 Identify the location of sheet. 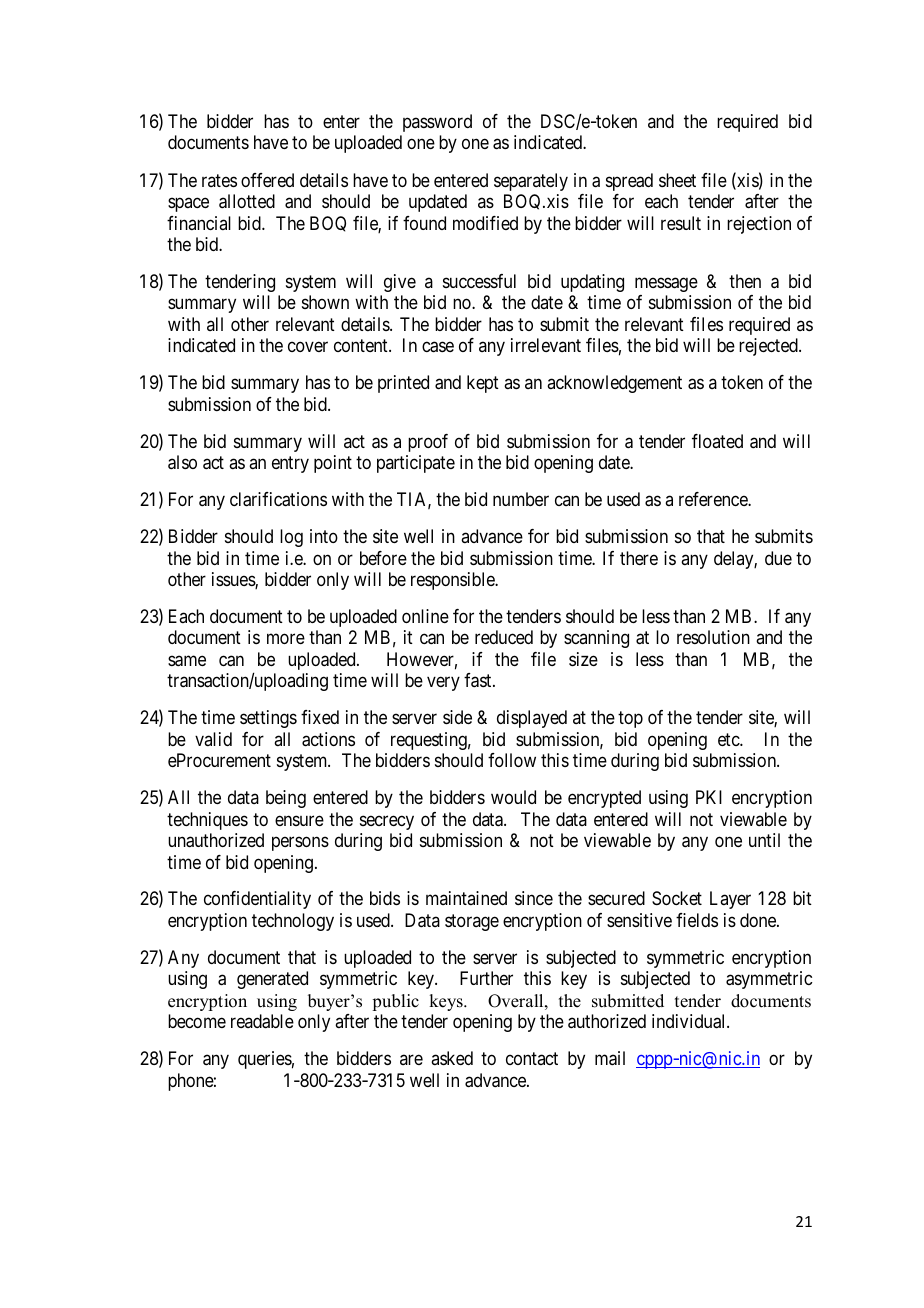
(677, 180).
